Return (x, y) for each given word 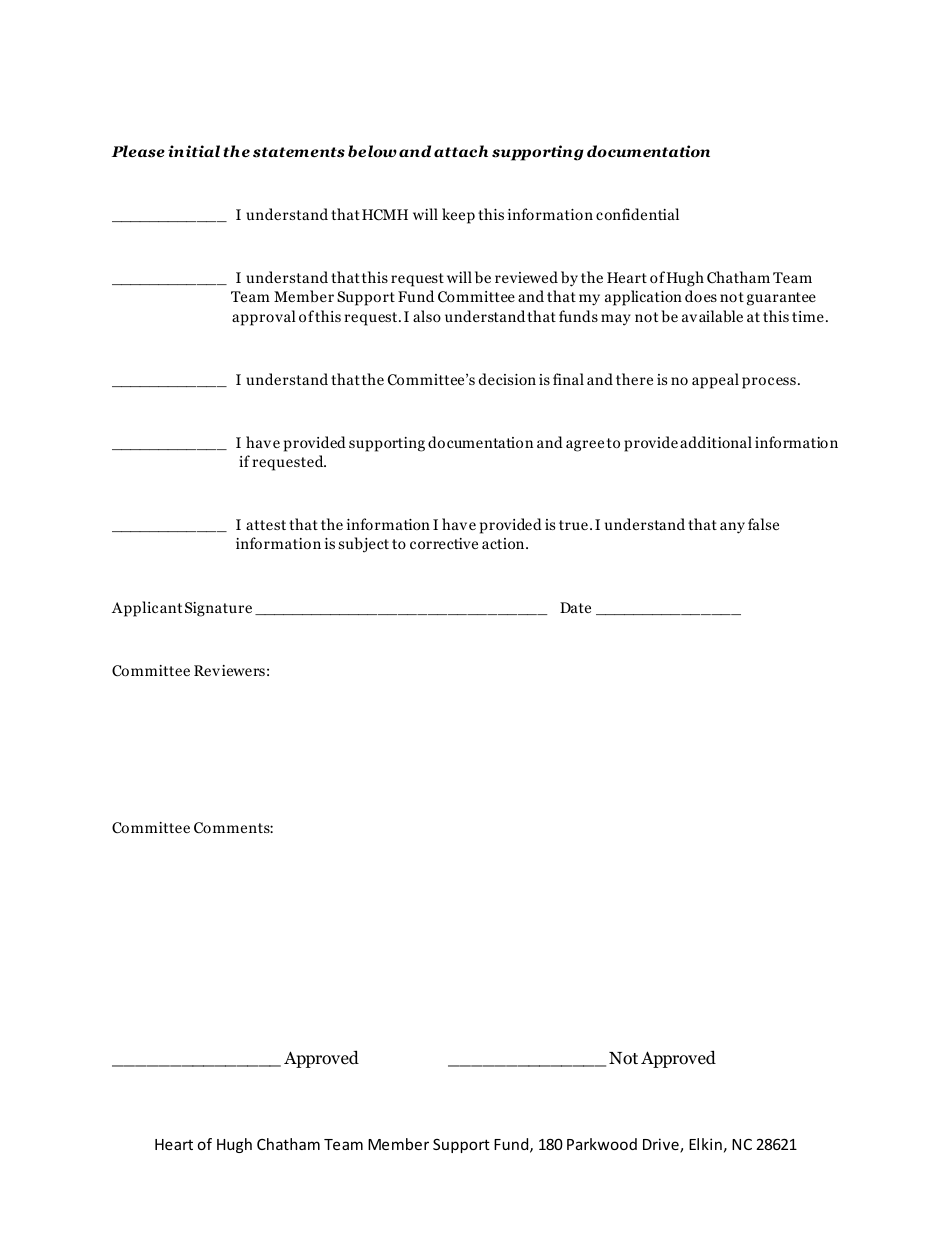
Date (575, 607)
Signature (218, 609)
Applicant (147, 609)
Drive (662, 1145)
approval (264, 318)
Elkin (705, 1144)
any (732, 528)
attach (461, 151)
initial (194, 151)
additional (716, 442)
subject (364, 545)
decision (507, 379)
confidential (637, 214)
